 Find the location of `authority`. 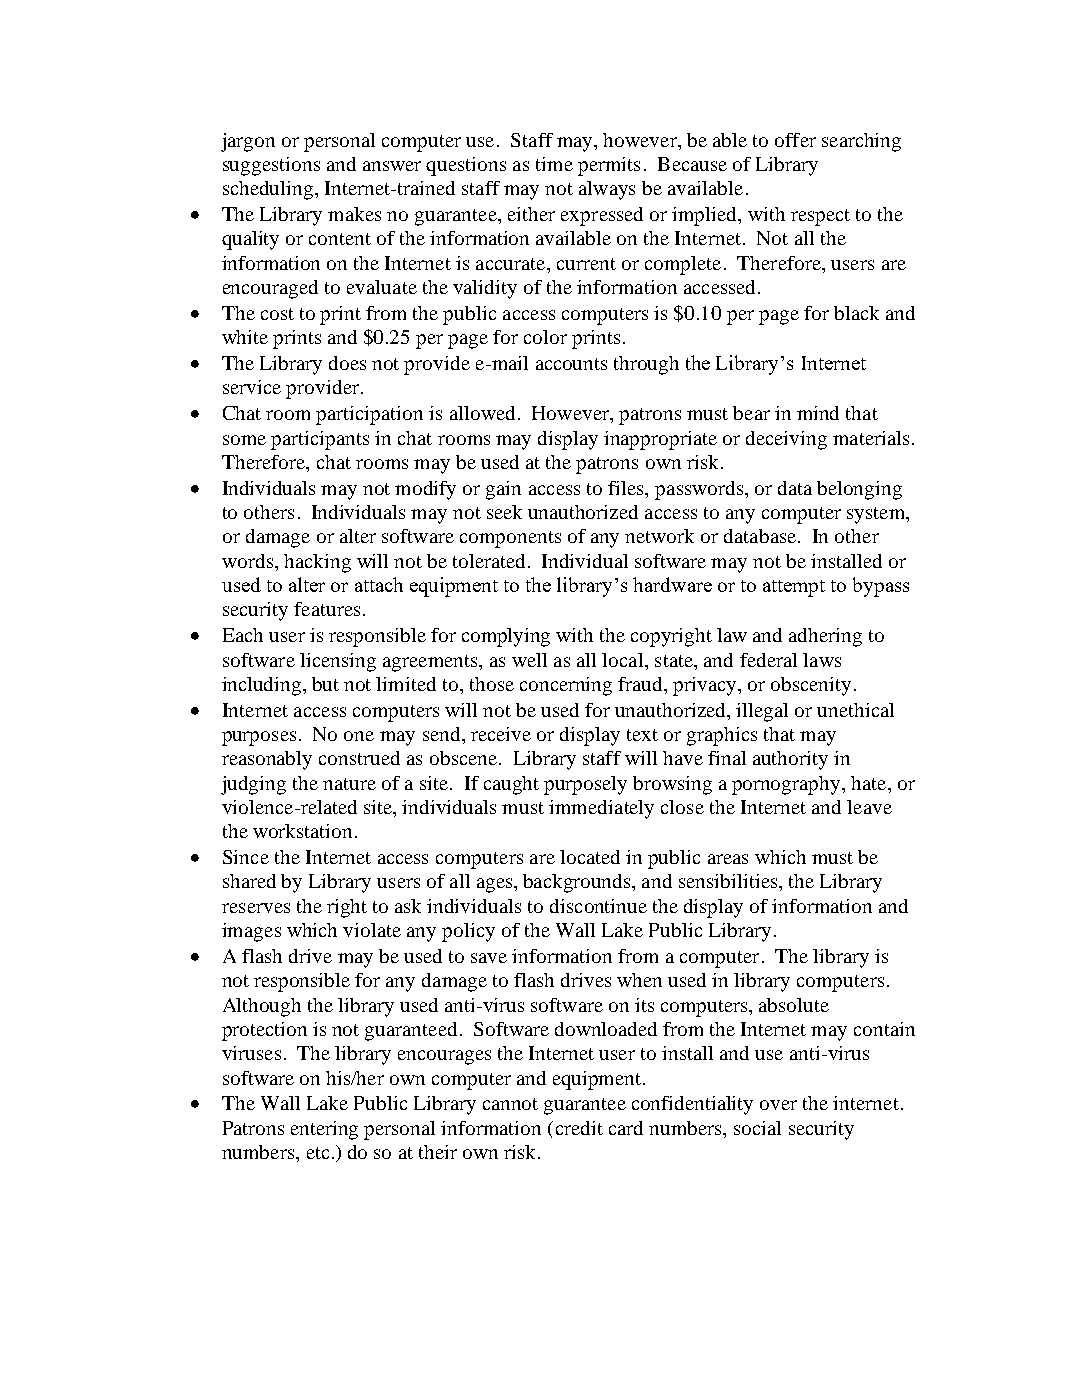

authority is located at coordinates (790, 760).
